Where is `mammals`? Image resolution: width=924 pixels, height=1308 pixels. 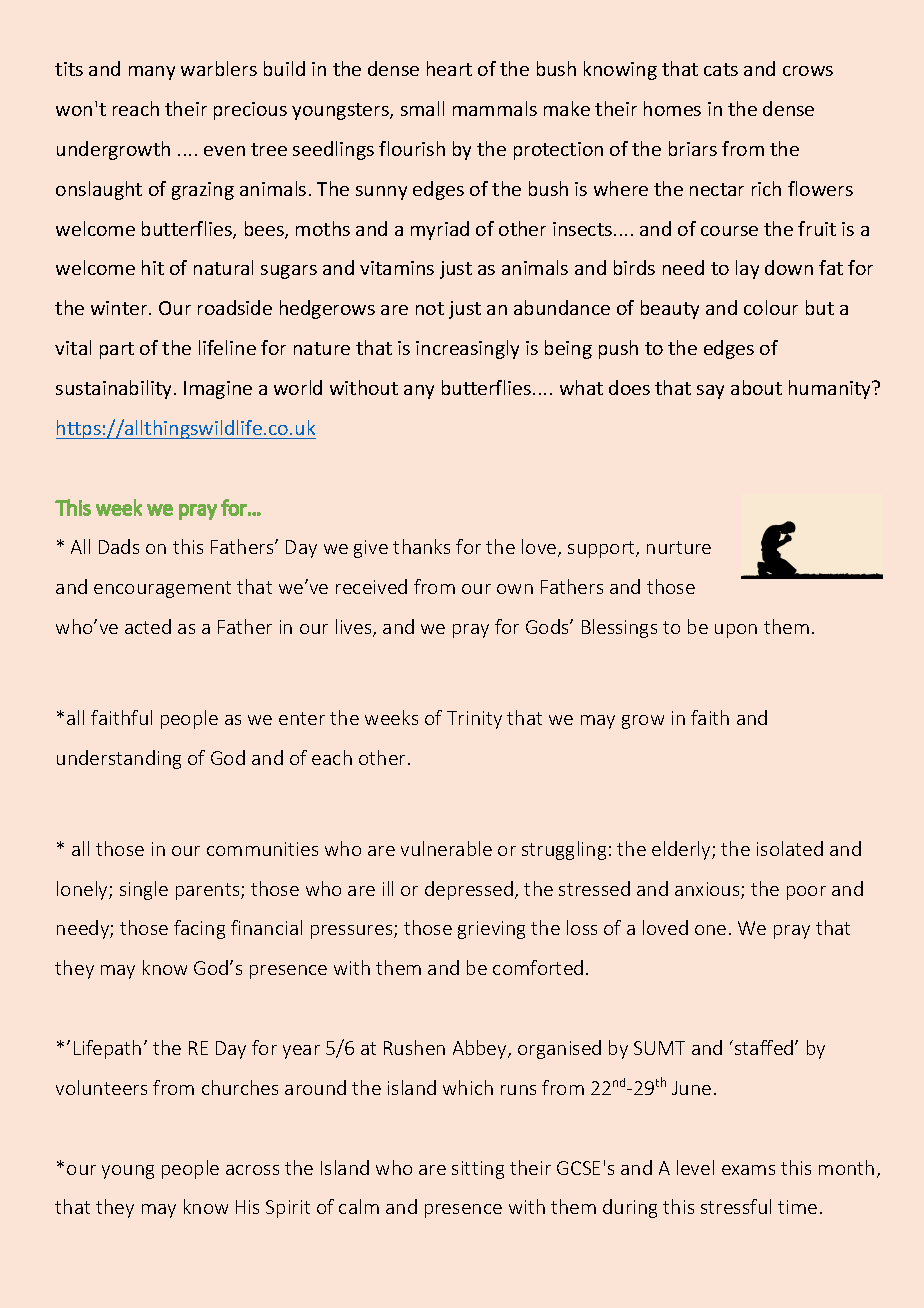
mammals is located at coordinates (495, 108).
